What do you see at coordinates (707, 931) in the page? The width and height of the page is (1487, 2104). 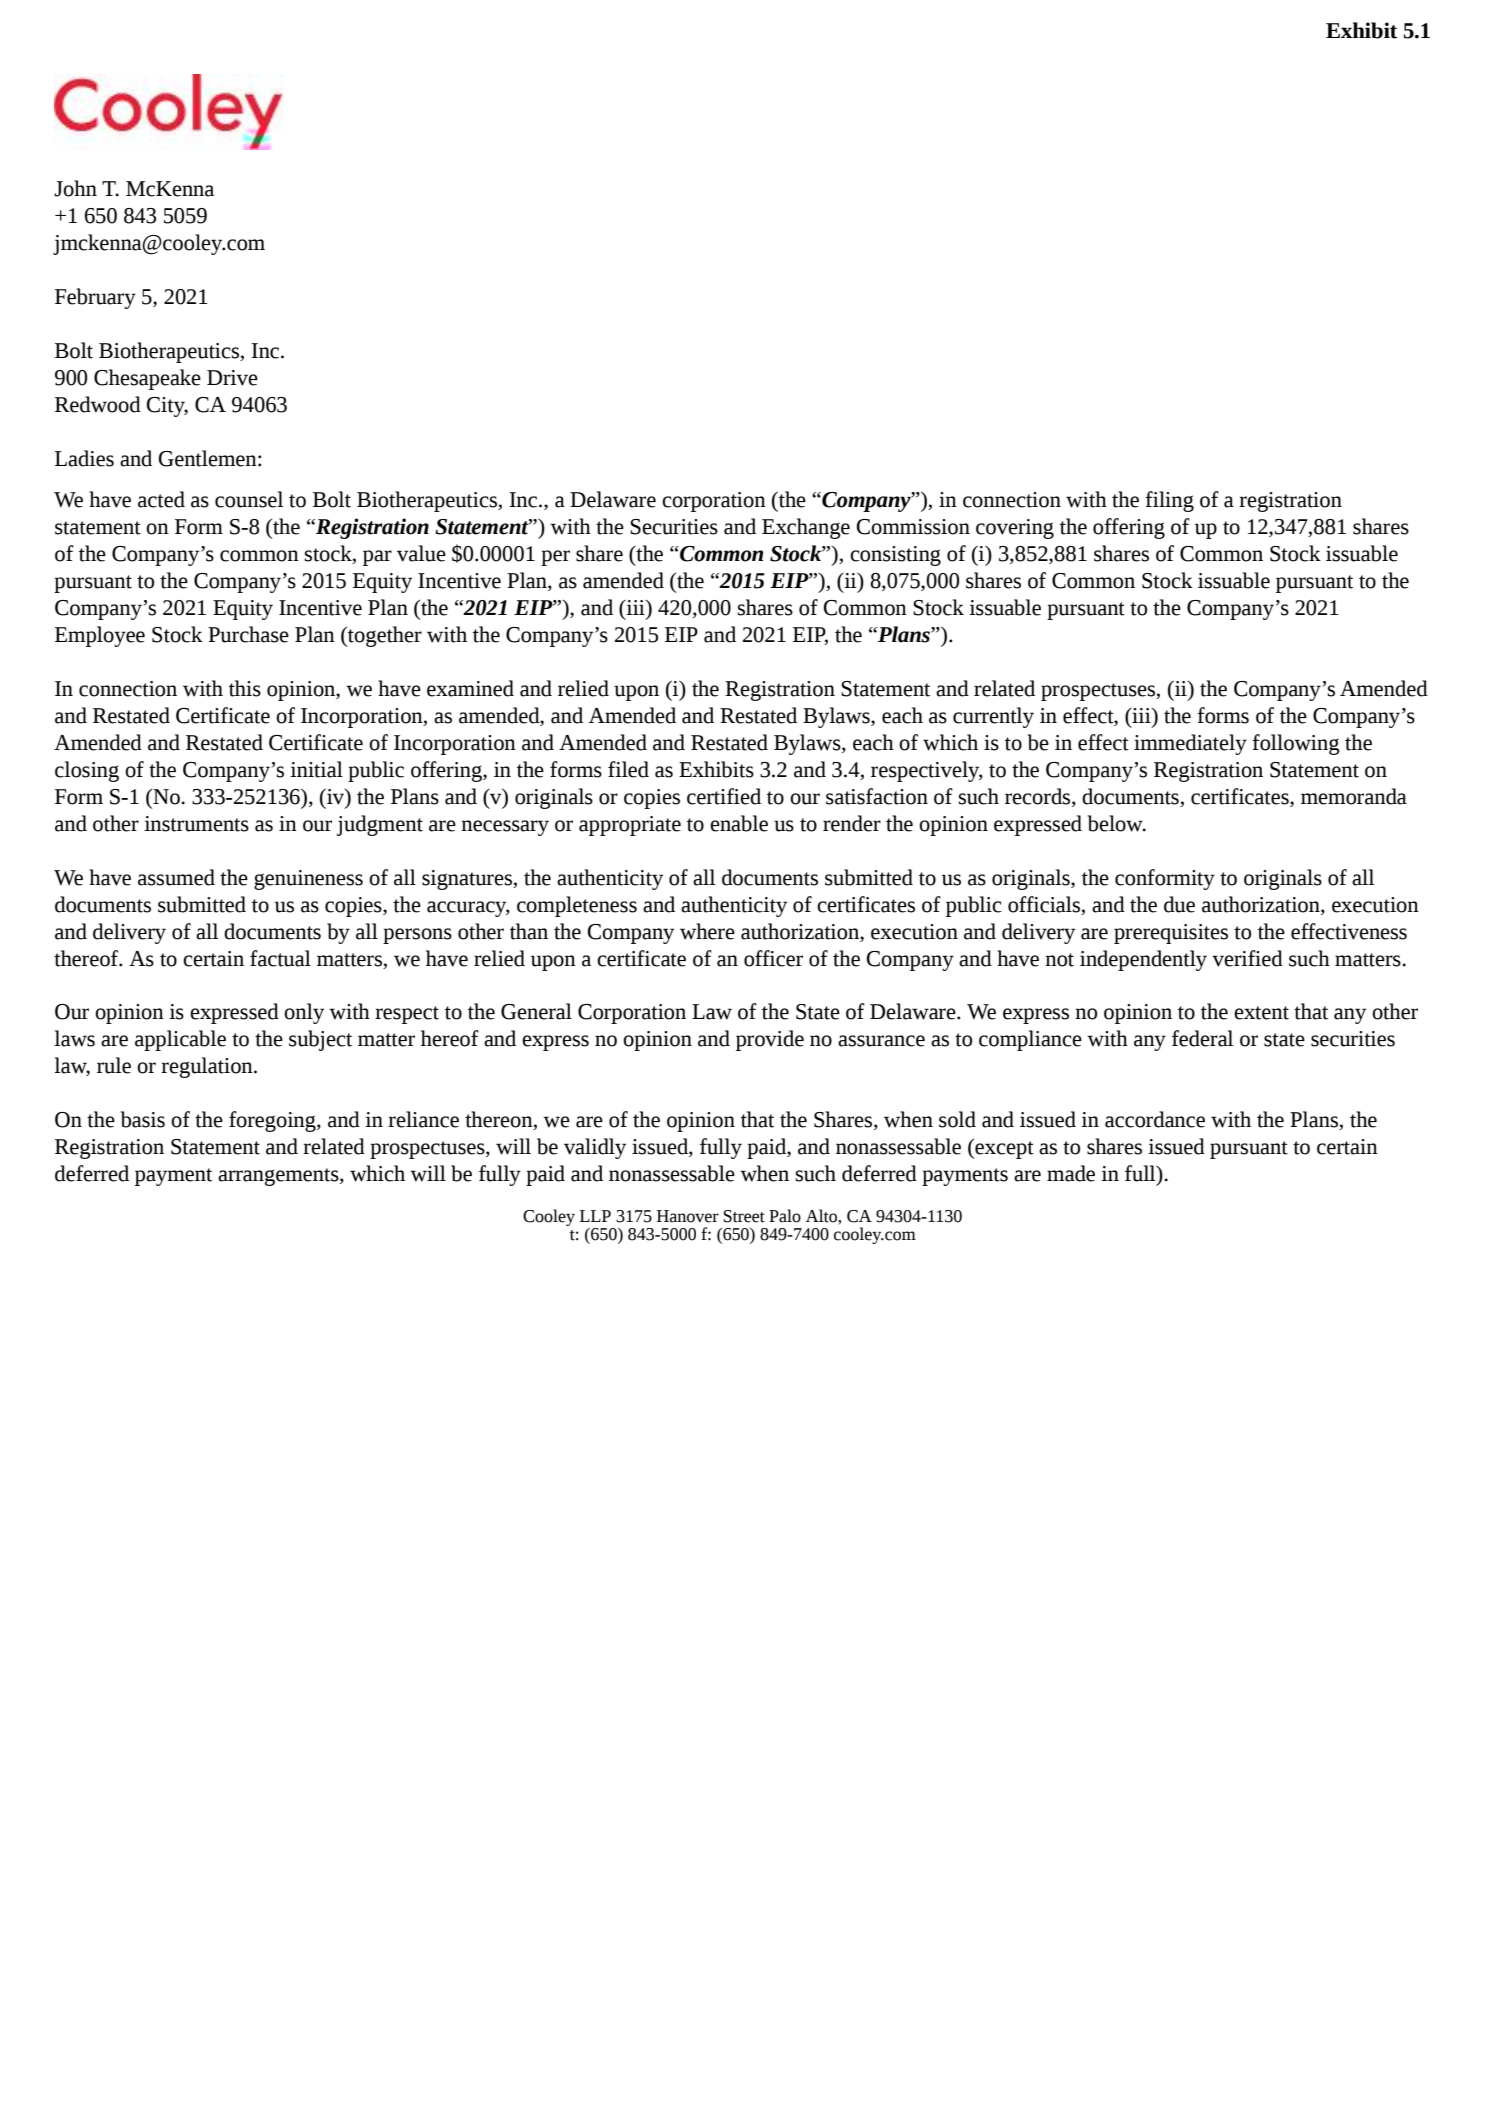 I see `where` at bounding box center [707, 931].
